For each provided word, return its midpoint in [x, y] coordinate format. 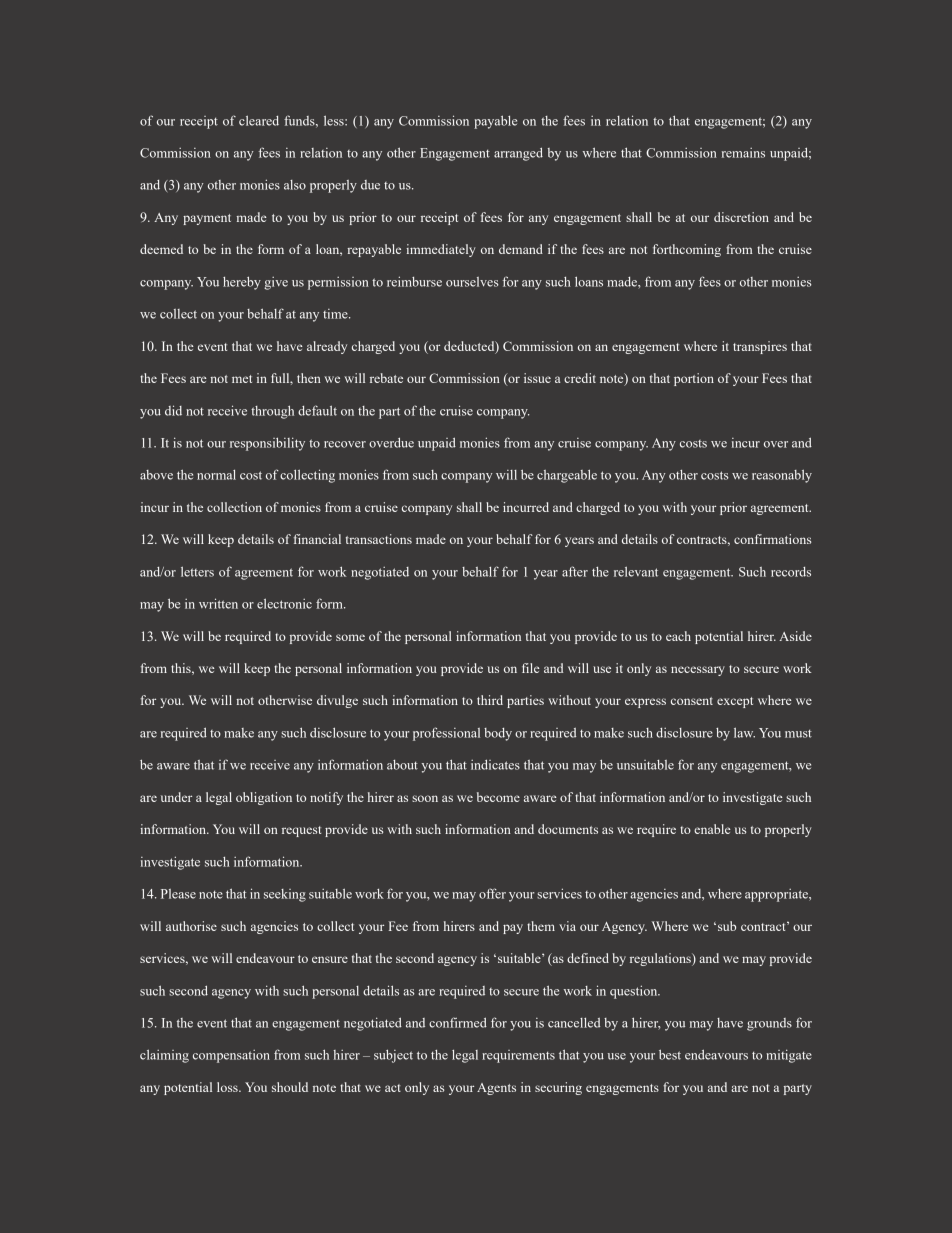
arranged [518, 154]
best [670, 1054]
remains [743, 153]
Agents [496, 1089]
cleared [259, 121]
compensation [231, 1056]
